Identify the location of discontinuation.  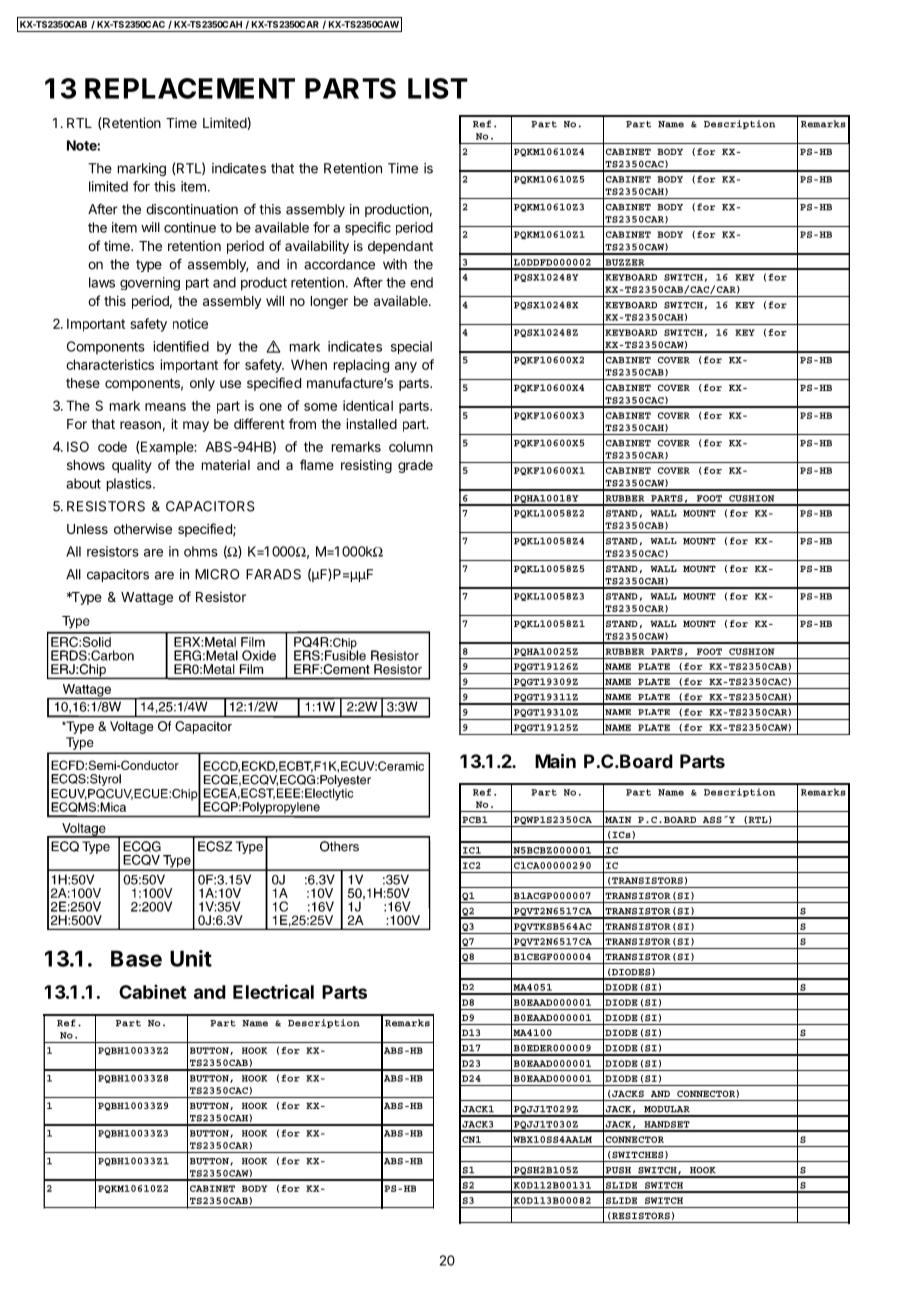
(192, 209).
